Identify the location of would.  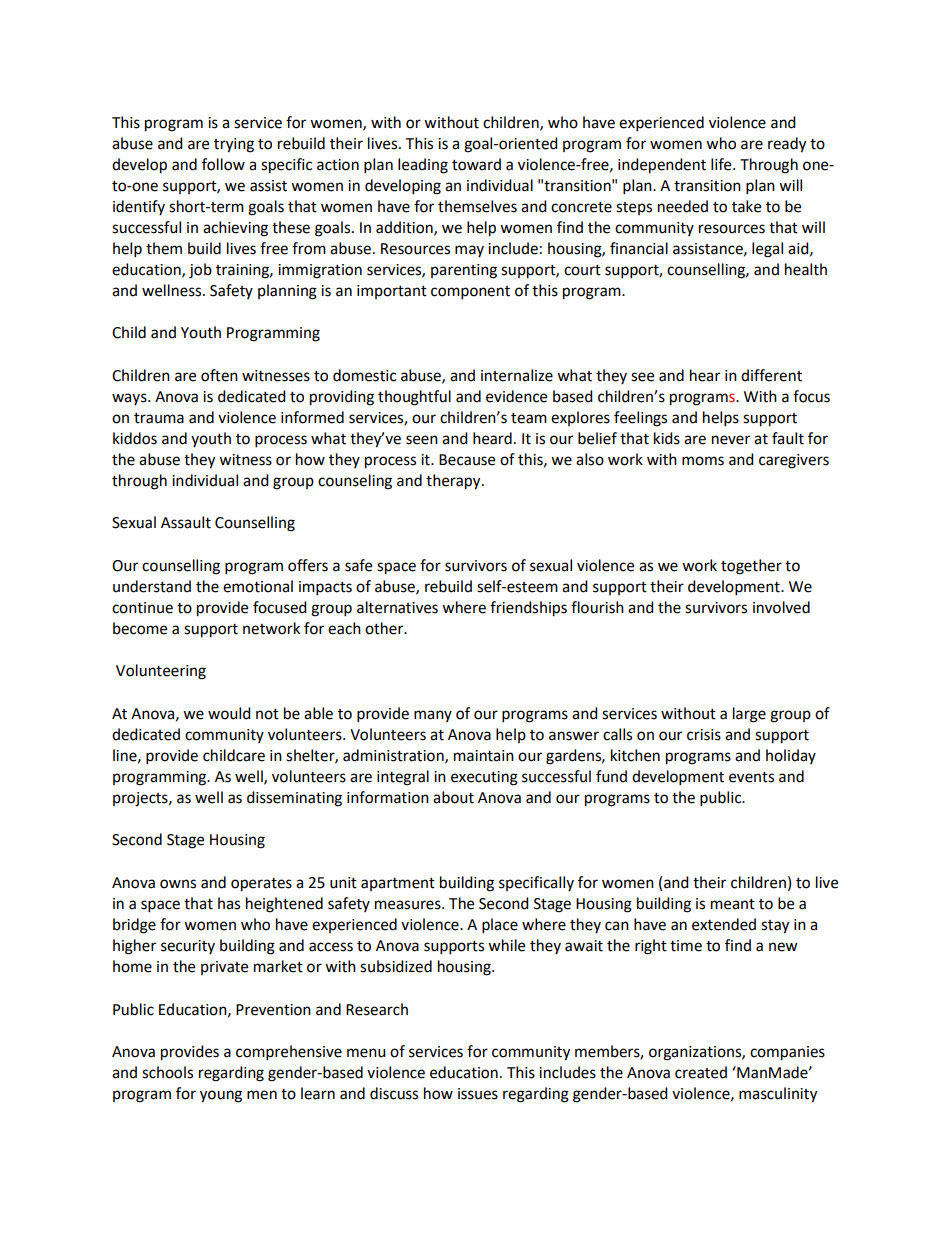
(229, 713).
